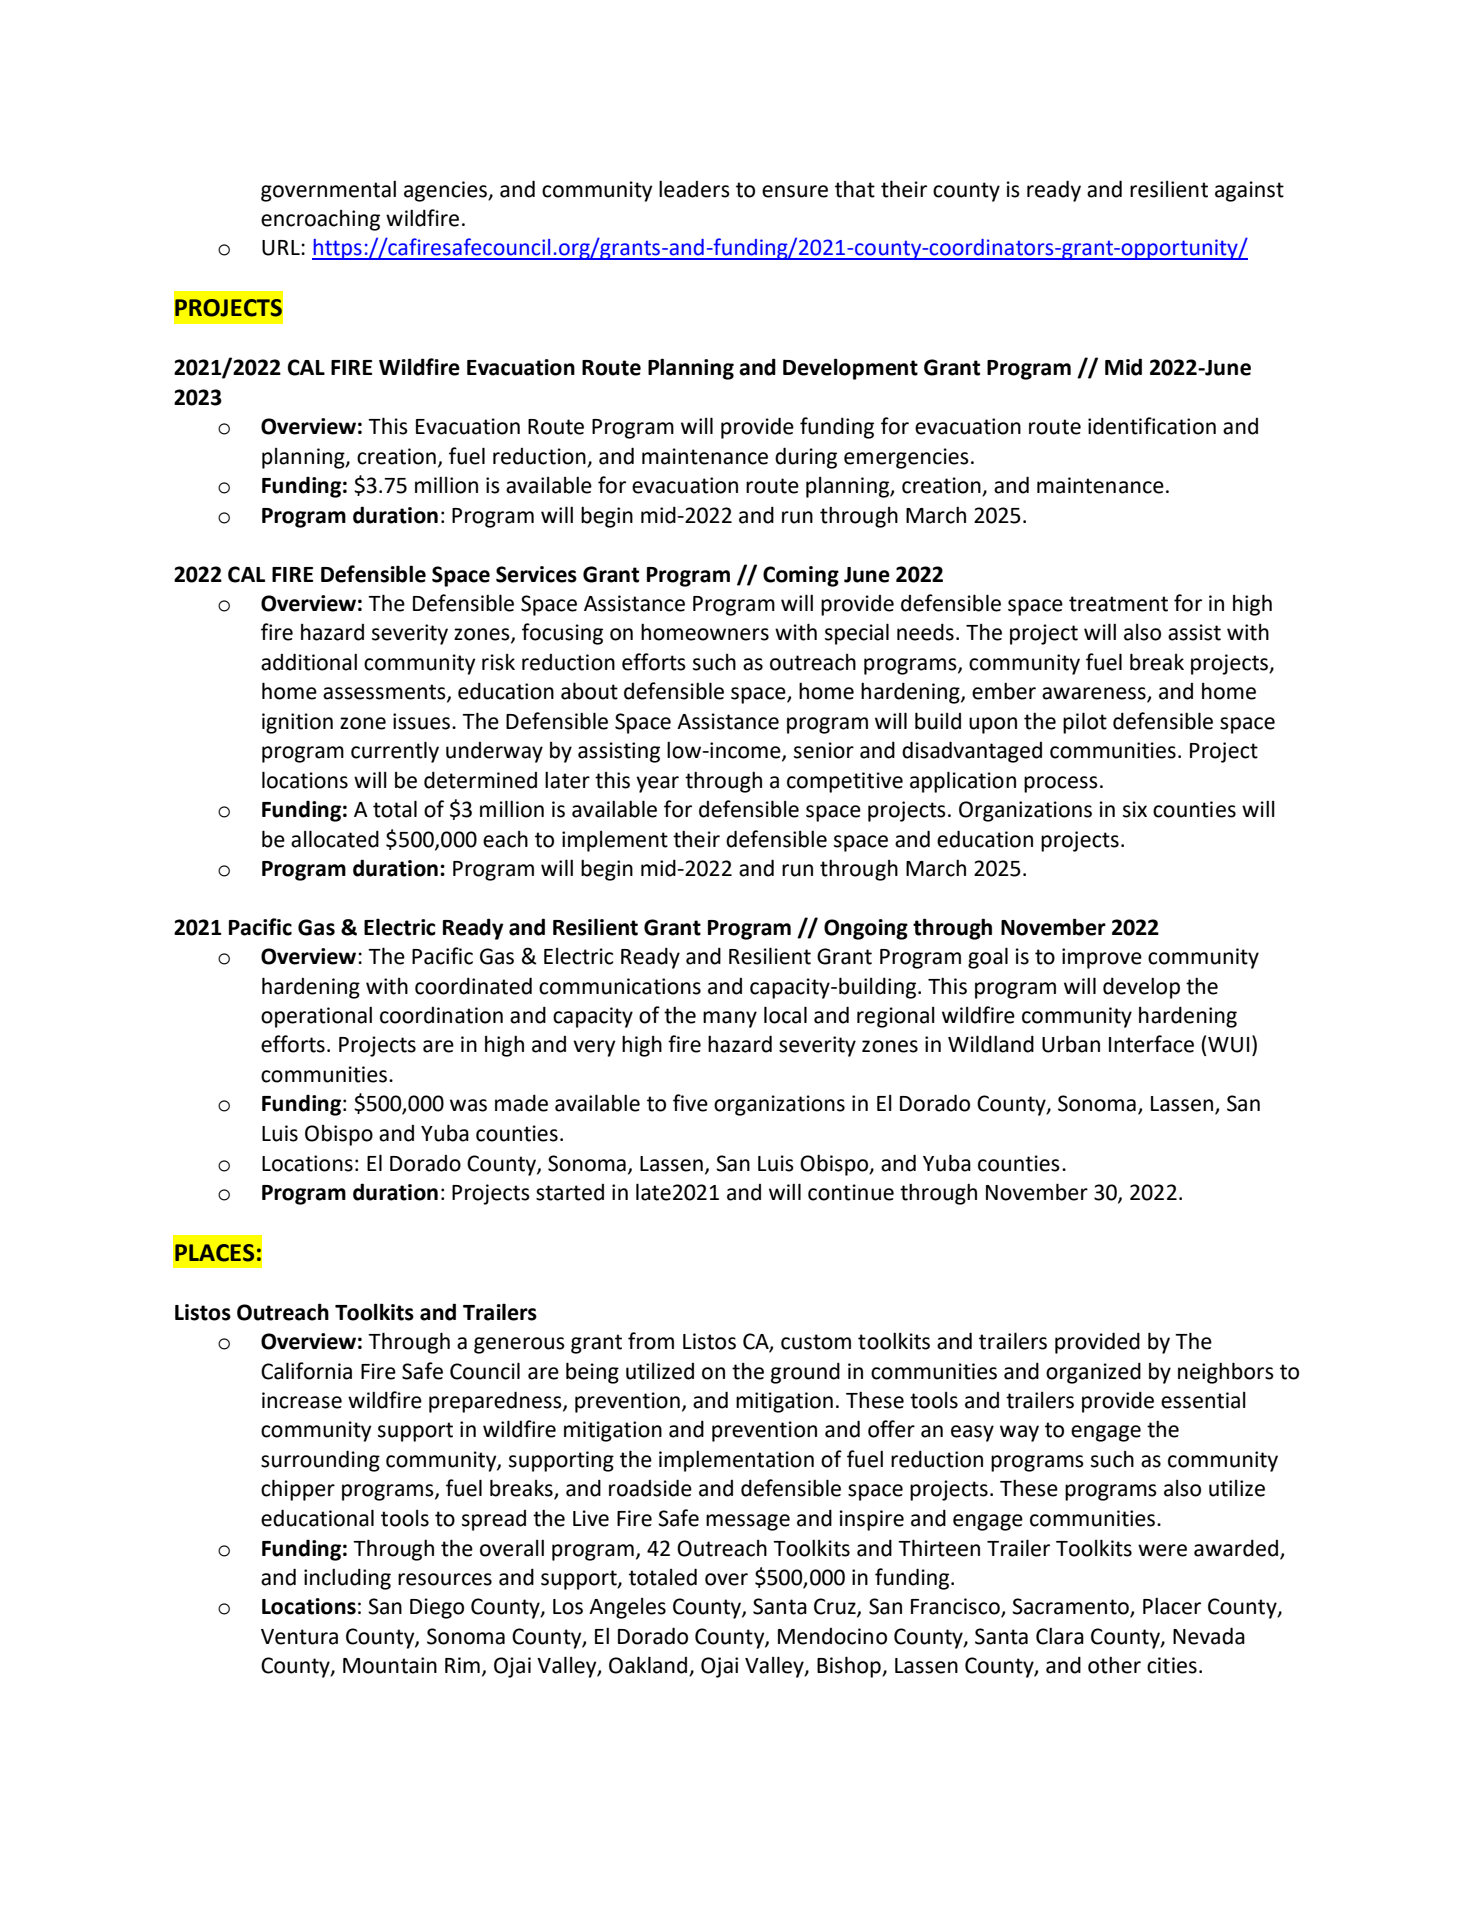  Describe the element at coordinates (1249, 191) in the document. I see `against` at that location.
